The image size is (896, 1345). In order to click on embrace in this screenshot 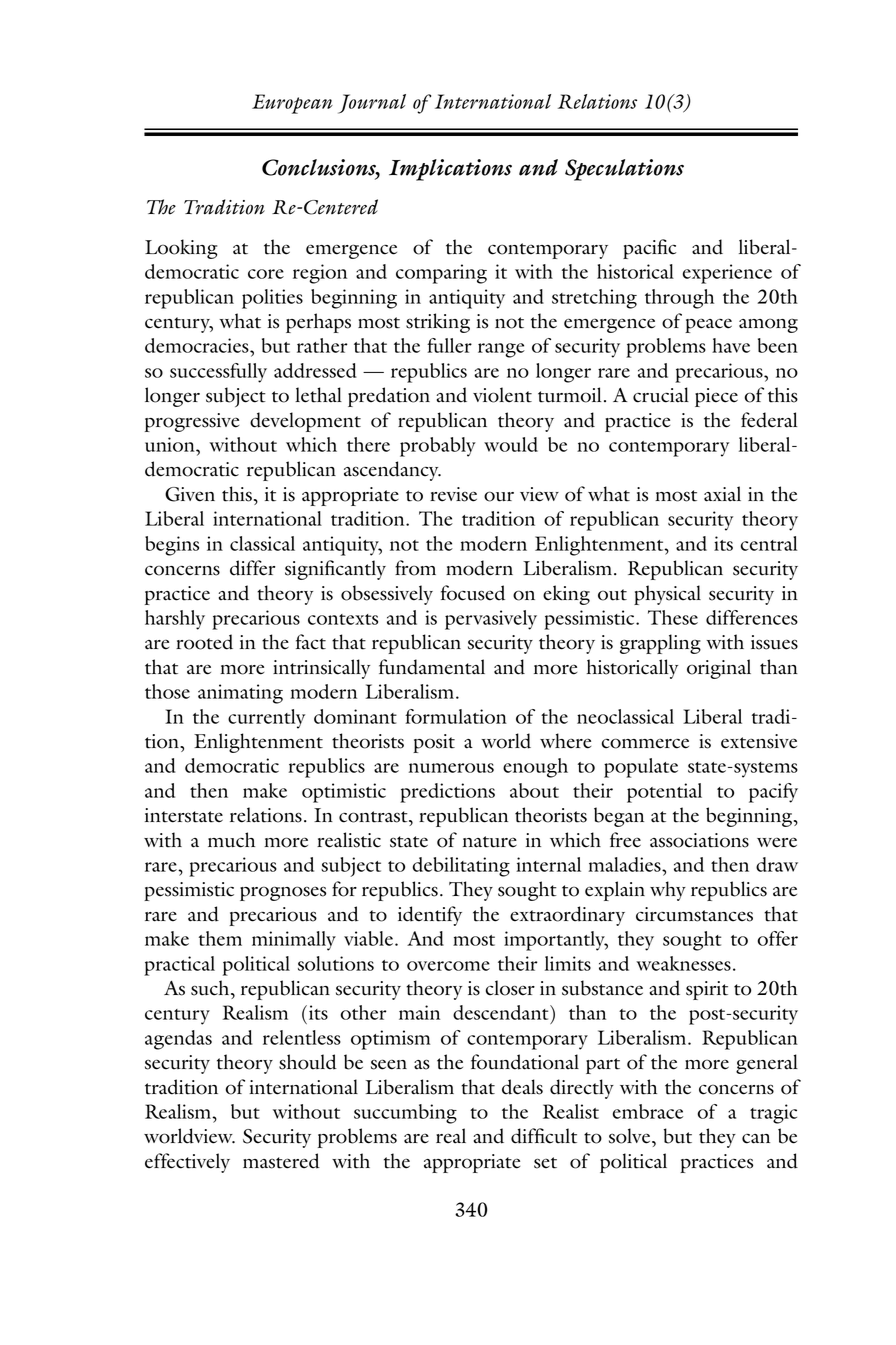, I will do `click(648, 1111)`.
